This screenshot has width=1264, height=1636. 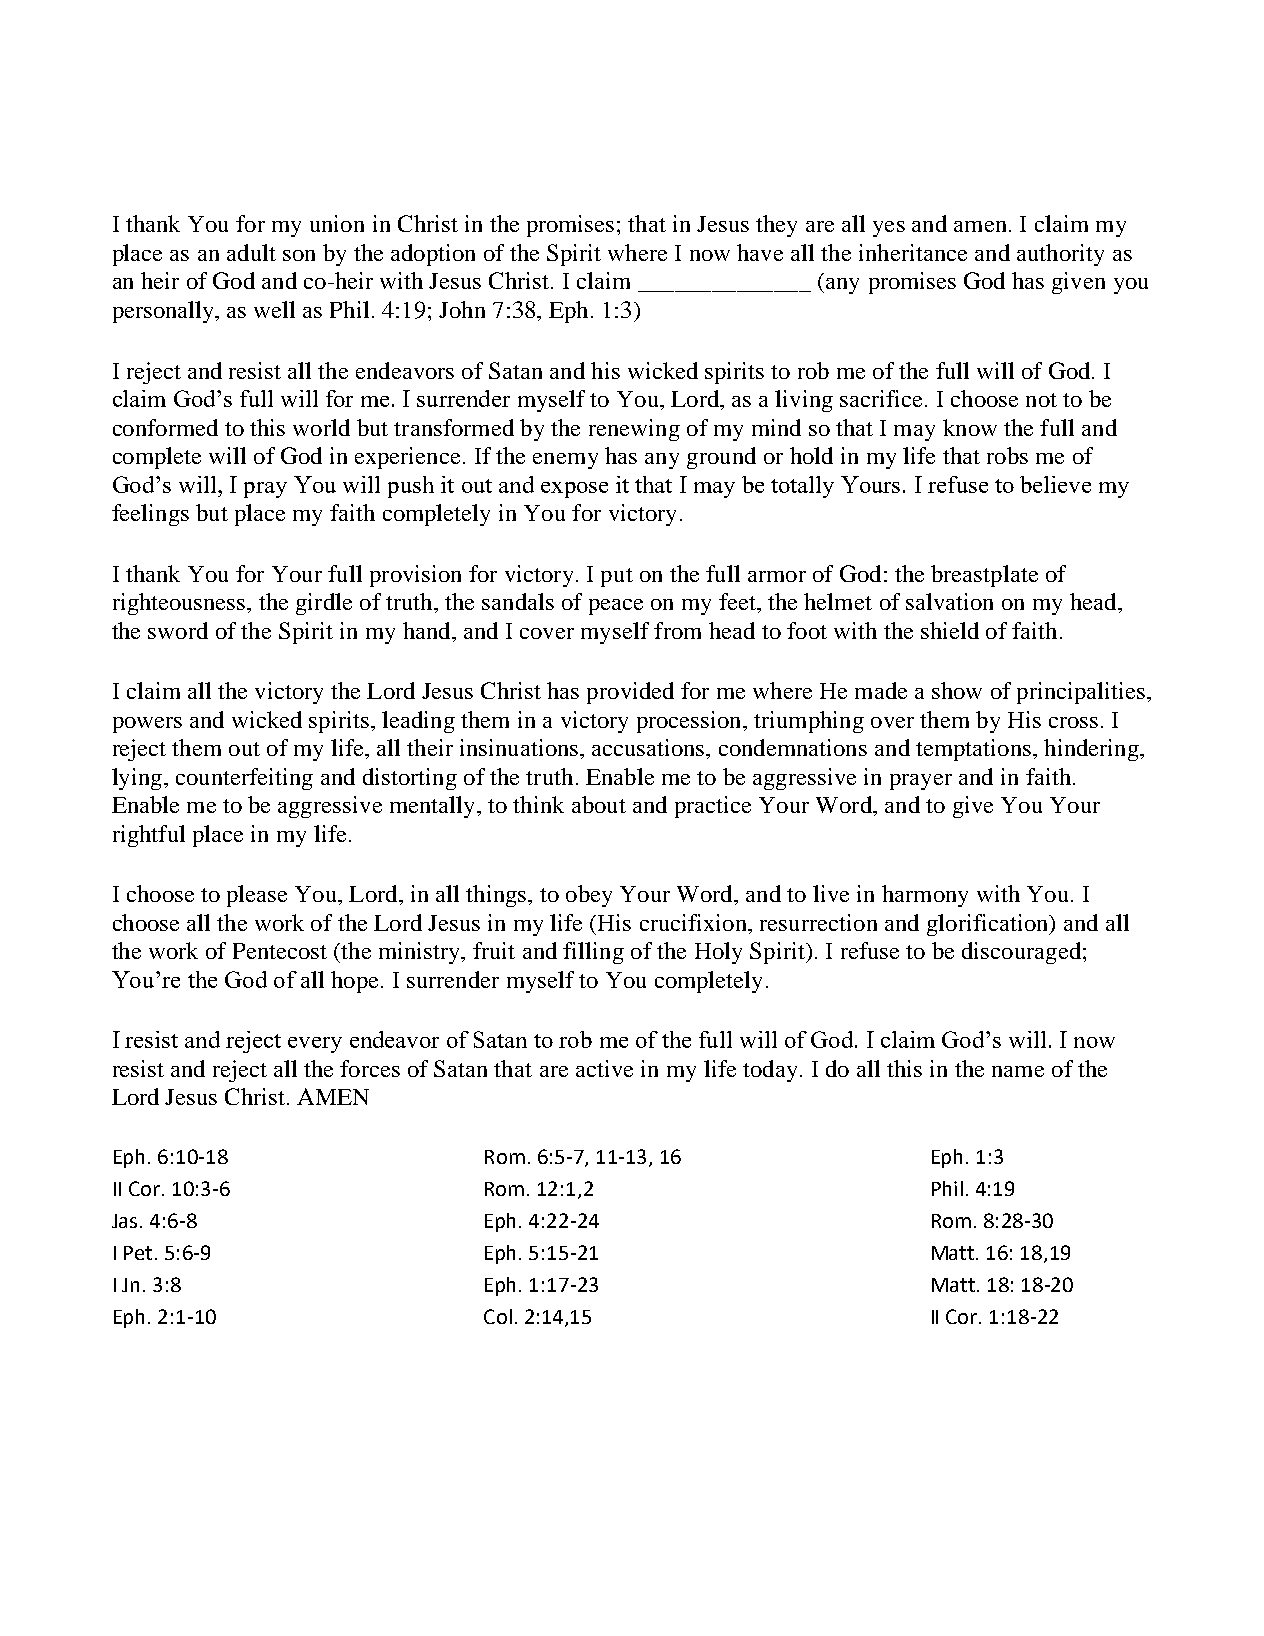 What do you see at coordinates (138, 1253) in the screenshot?
I see `Pet` at bounding box center [138, 1253].
